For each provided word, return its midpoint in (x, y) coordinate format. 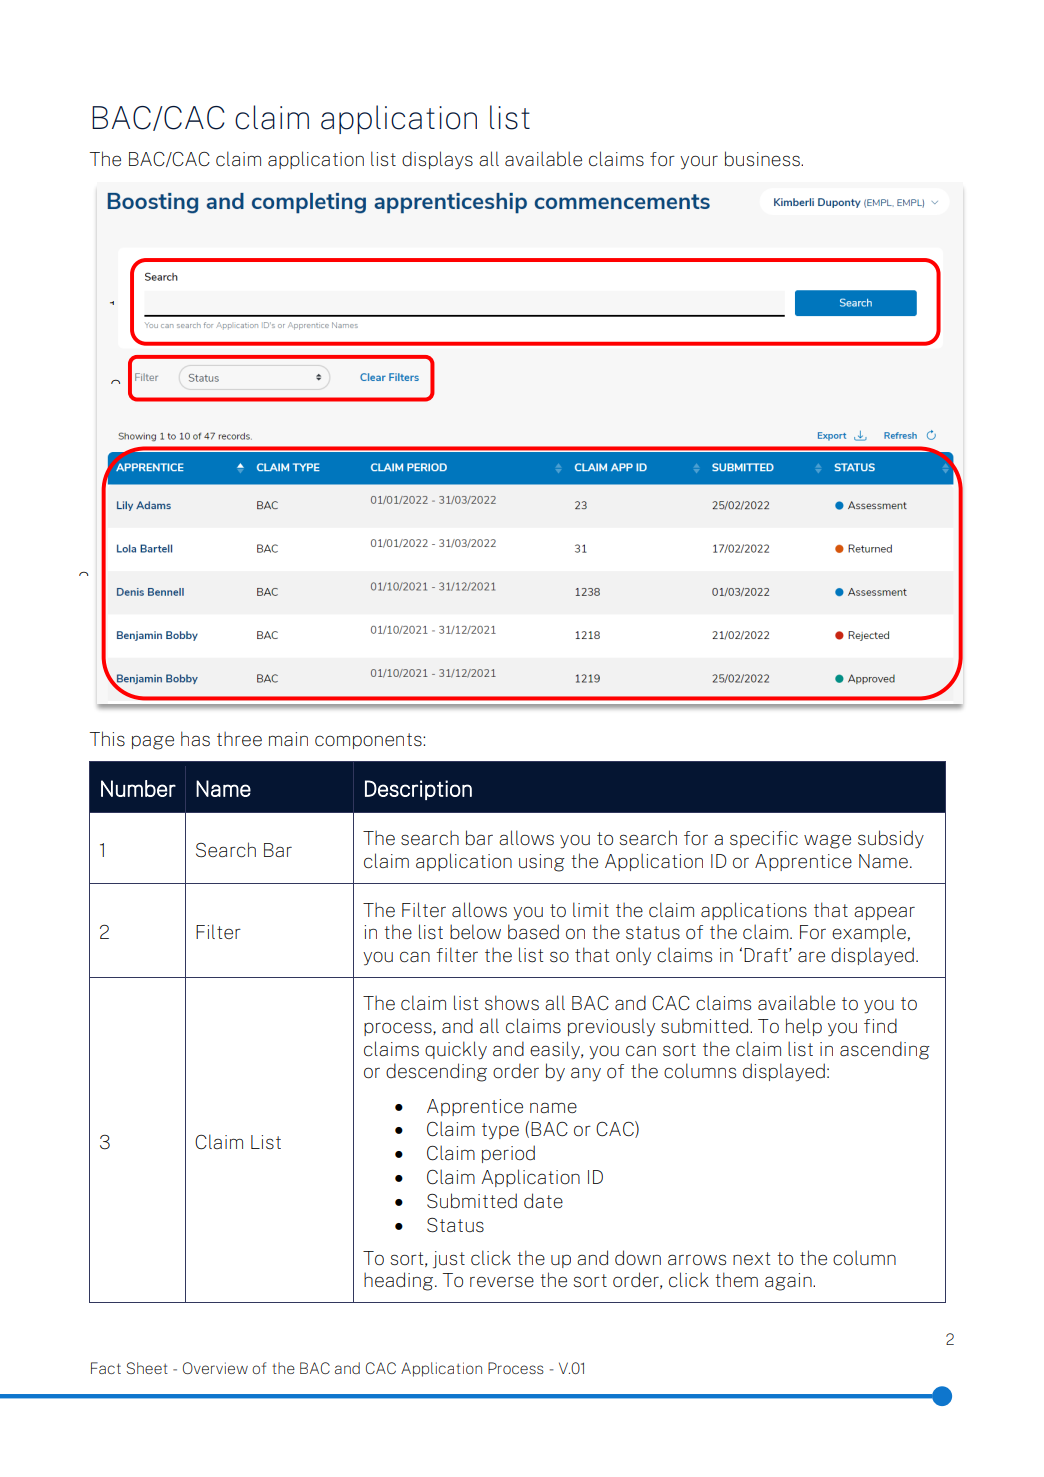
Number (138, 788)
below (475, 931)
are (811, 956)
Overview (215, 1368)
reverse (502, 1281)
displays (437, 160)
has (195, 739)
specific (764, 839)
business (763, 159)
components (369, 741)
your (699, 162)
